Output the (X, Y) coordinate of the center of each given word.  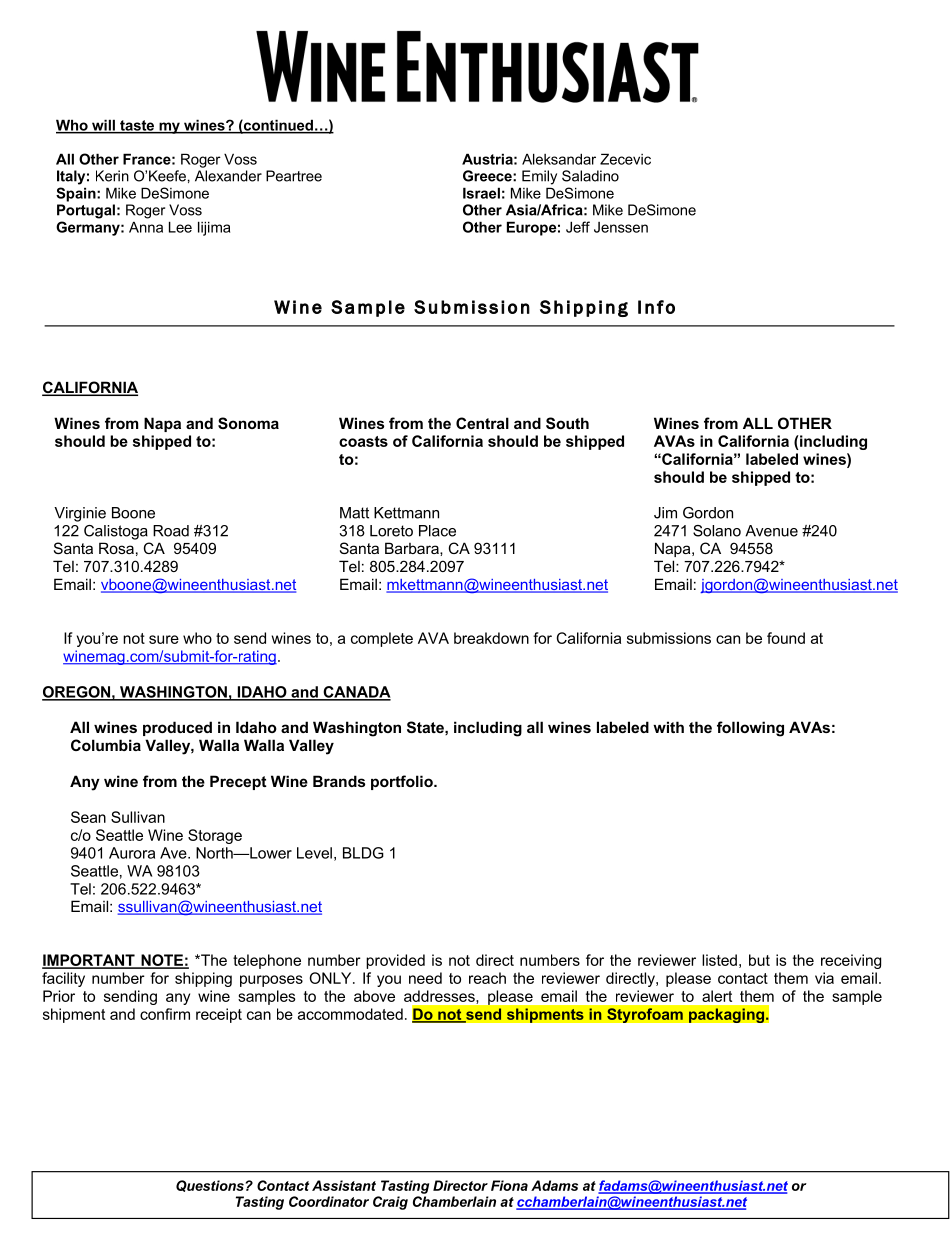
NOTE (162, 961)
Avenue (771, 531)
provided (395, 961)
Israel (481, 193)
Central (482, 423)
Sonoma (248, 423)
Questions (210, 1186)
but (759, 960)
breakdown (491, 638)
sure (164, 639)
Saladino (590, 176)
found (786, 638)
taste (137, 126)
